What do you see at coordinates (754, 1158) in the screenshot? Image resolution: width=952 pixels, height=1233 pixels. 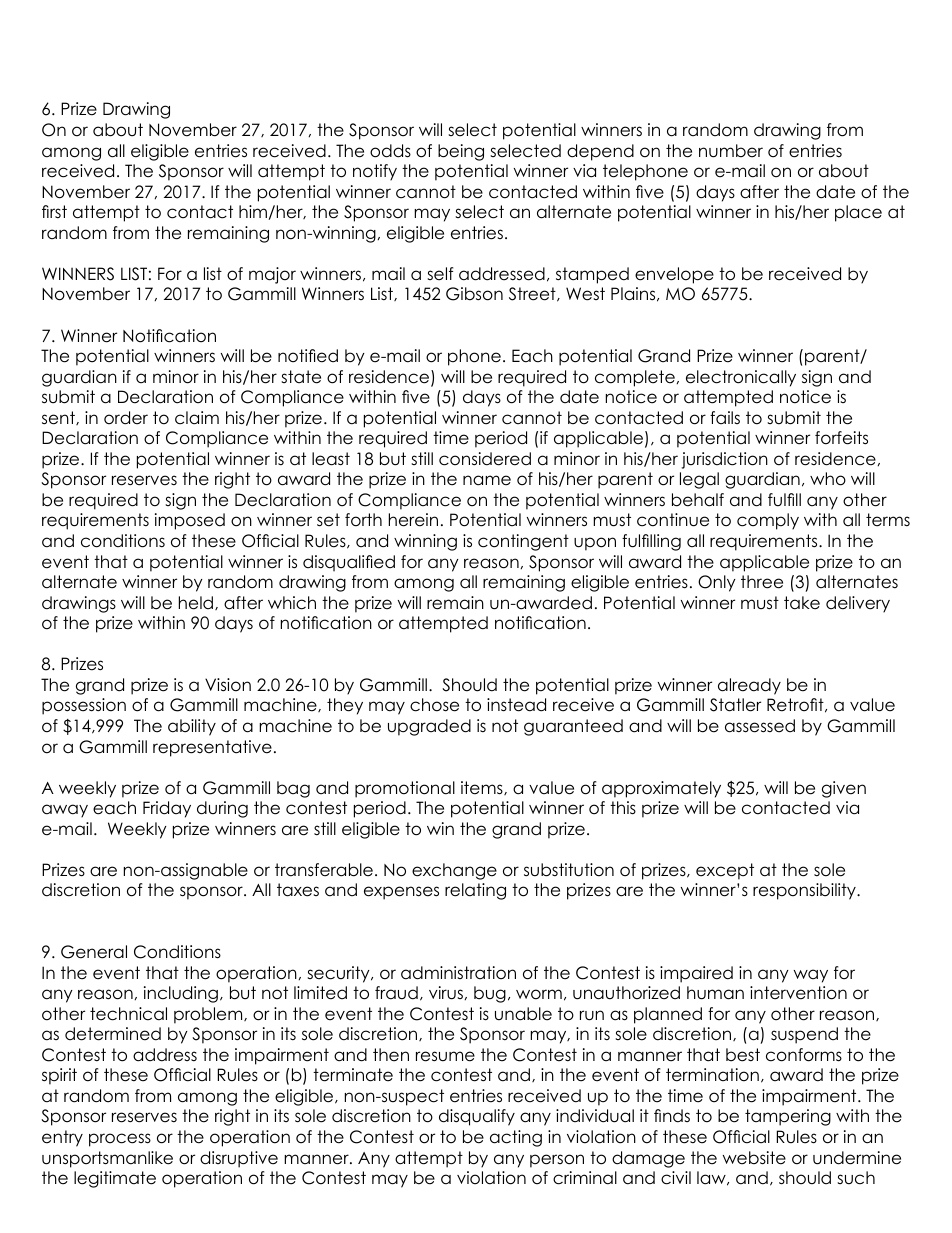 I see `website` at bounding box center [754, 1158].
